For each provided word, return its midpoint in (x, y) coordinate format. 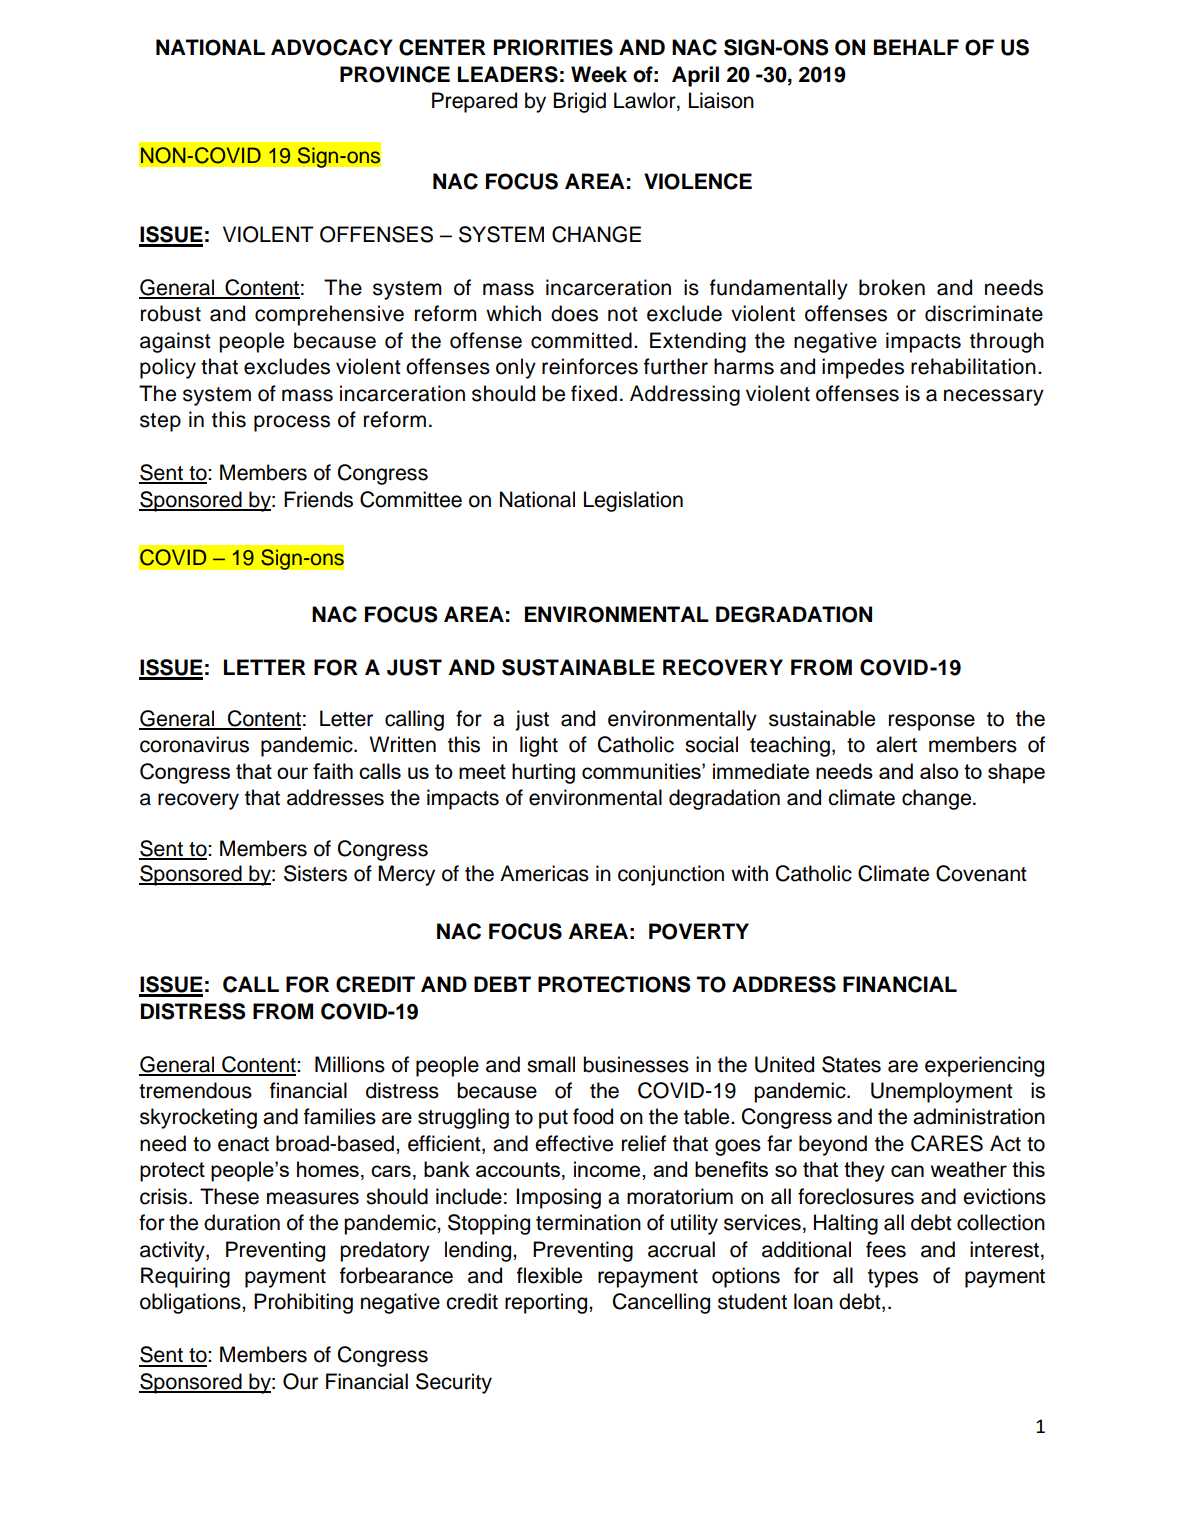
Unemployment (942, 1092)
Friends (318, 499)
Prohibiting (303, 1303)
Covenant (981, 873)
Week (599, 74)
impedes (863, 368)
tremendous (195, 1090)
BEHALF (916, 47)
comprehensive (329, 315)
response (932, 722)
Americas (544, 873)
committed (581, 340)
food (593, 1116)
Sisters (315, 873)
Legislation (633, 501)
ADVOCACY (332, 47)
